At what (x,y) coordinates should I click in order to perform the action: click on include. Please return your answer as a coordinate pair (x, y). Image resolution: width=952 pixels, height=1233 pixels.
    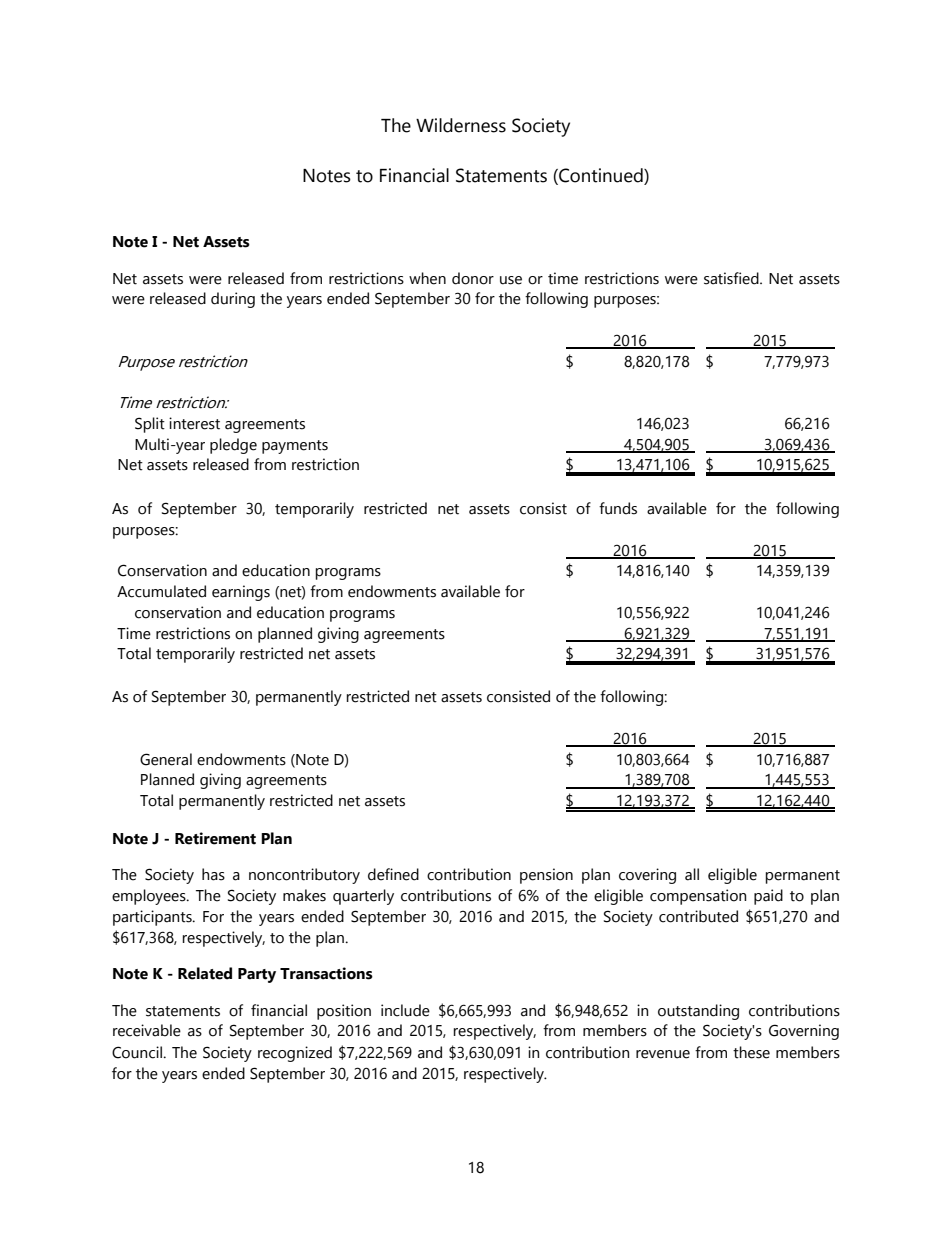
    Looking at the image, I should click on (405, 1010).
